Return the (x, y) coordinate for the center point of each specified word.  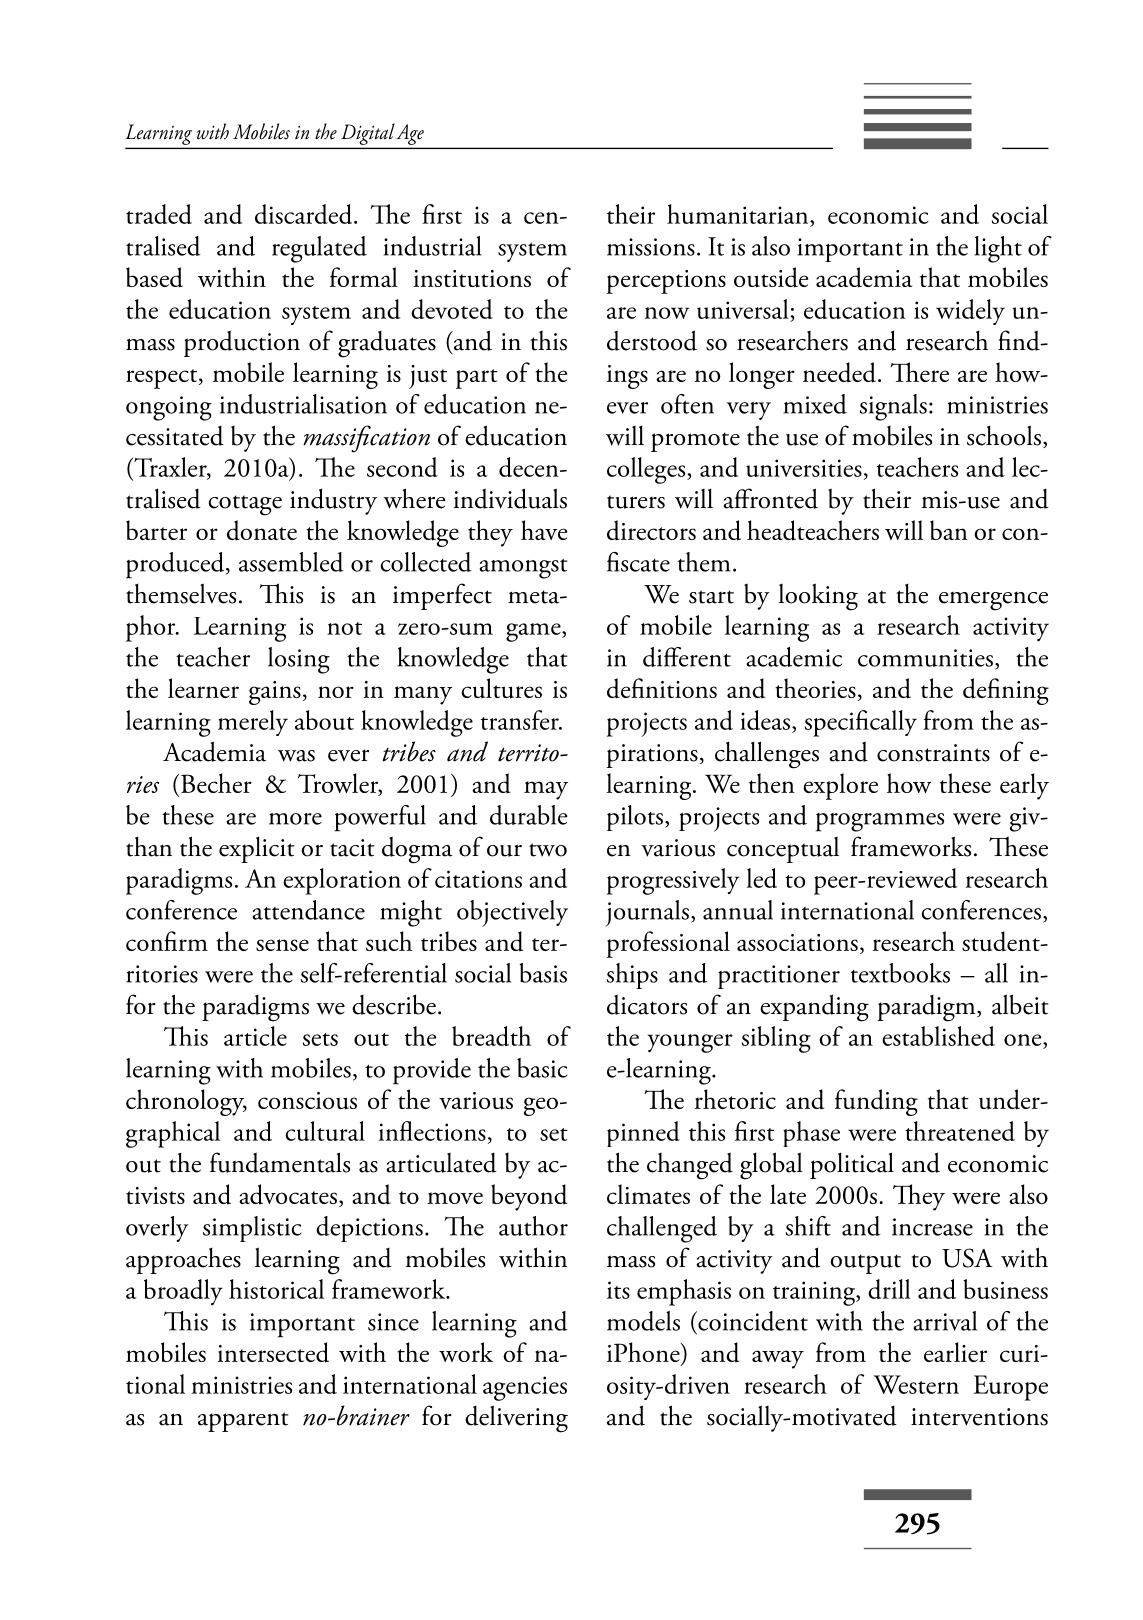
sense (282, 945)
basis (543, 973)
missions (651, 247)
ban (949, 530)
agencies (525, 1388)
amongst (523, 569)
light (998, 249)
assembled (291, 562)
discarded (305, 214)
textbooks (900, 973)
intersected (273, 1352)
